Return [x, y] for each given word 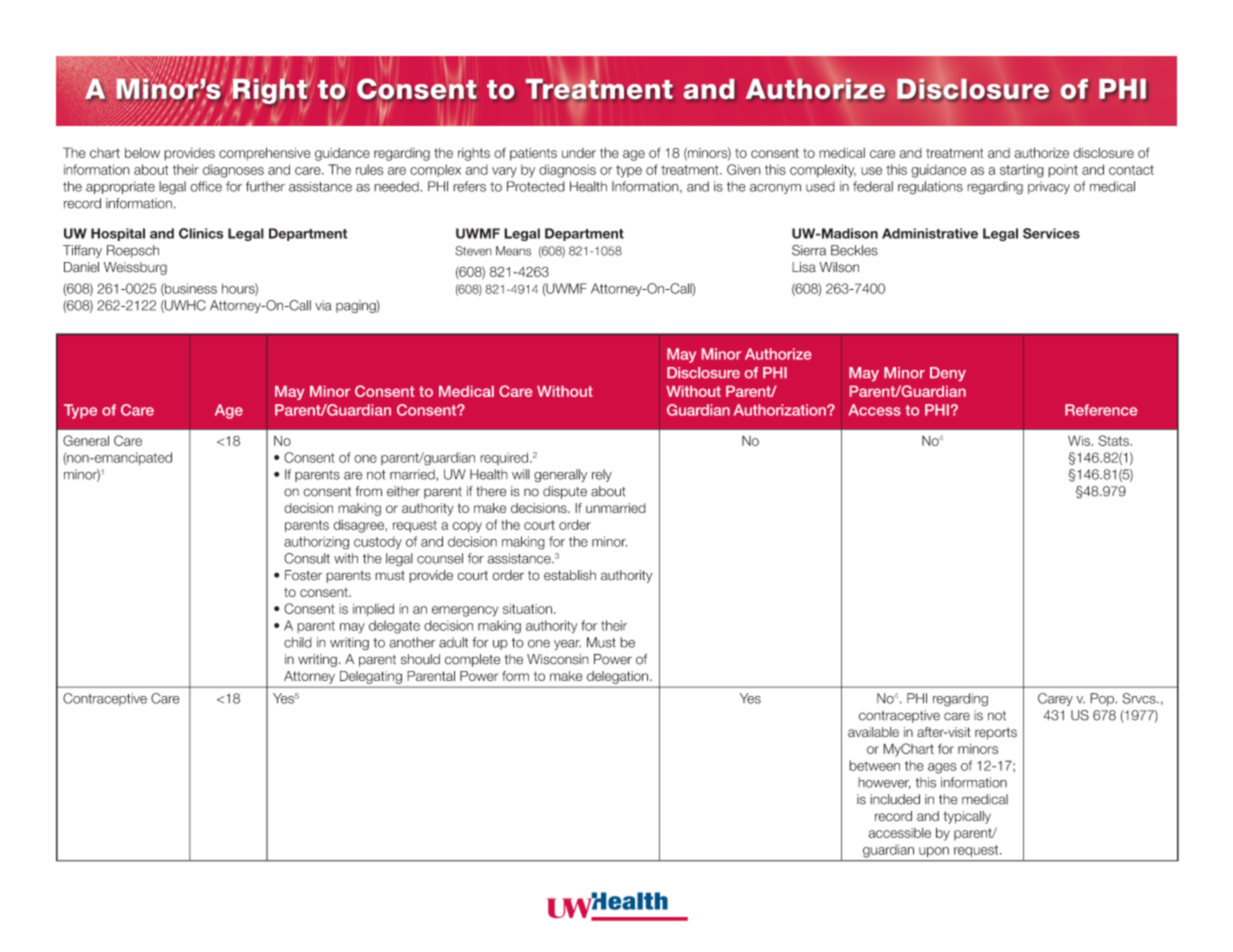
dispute [565, 492]
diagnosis [567, 171]
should [420, 659]
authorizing [316, 543]
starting [1022, 171]
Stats [1114, 440]
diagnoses [233, 171]
